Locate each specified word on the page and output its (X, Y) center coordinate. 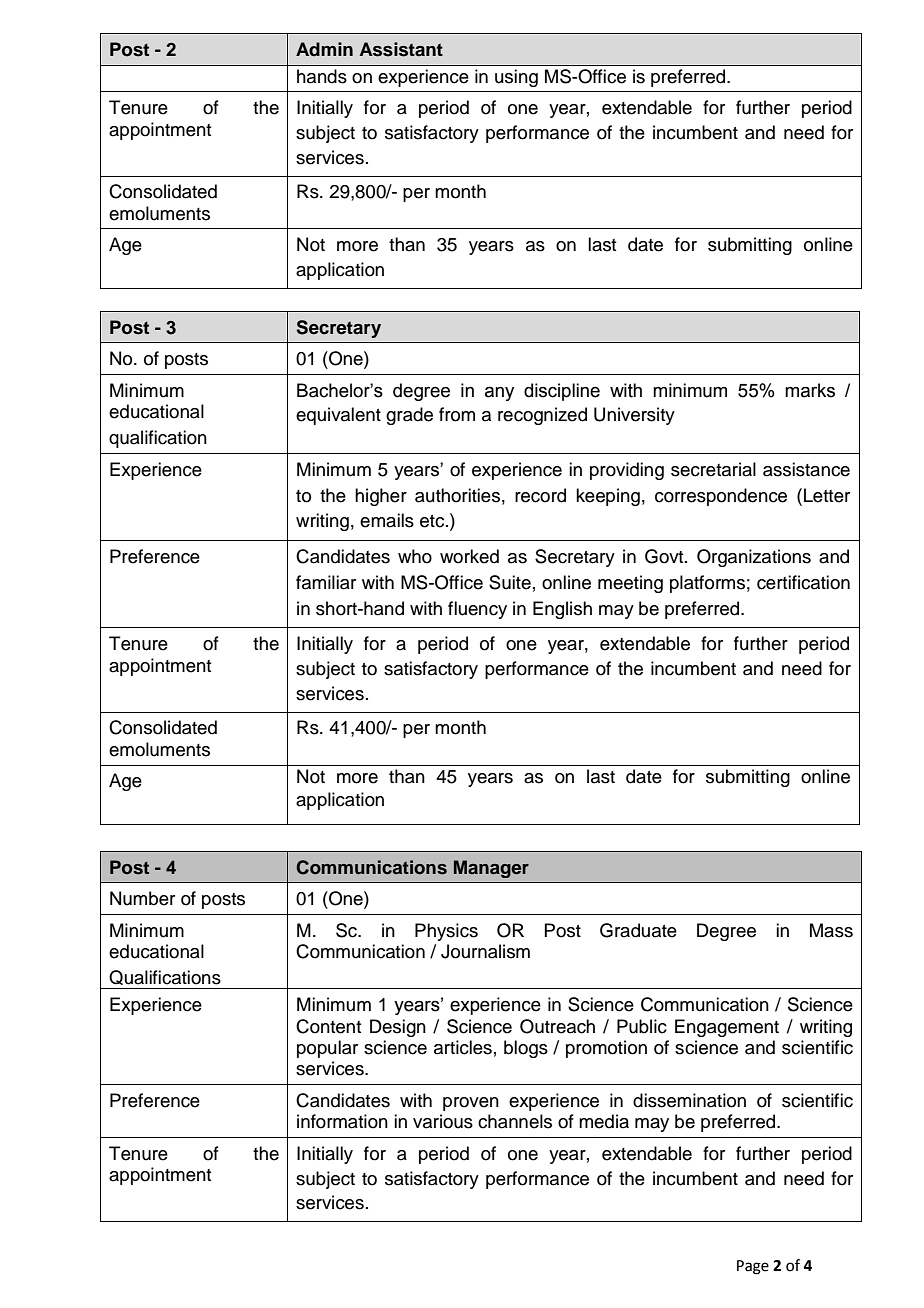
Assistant (401, 49)
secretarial (713, 469)
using (516, 78)
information (342, 1121)
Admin (324, 49)
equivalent (338, 416)
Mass (831, 930)
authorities (457, 495)
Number (142, 898)
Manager (491, 869)
